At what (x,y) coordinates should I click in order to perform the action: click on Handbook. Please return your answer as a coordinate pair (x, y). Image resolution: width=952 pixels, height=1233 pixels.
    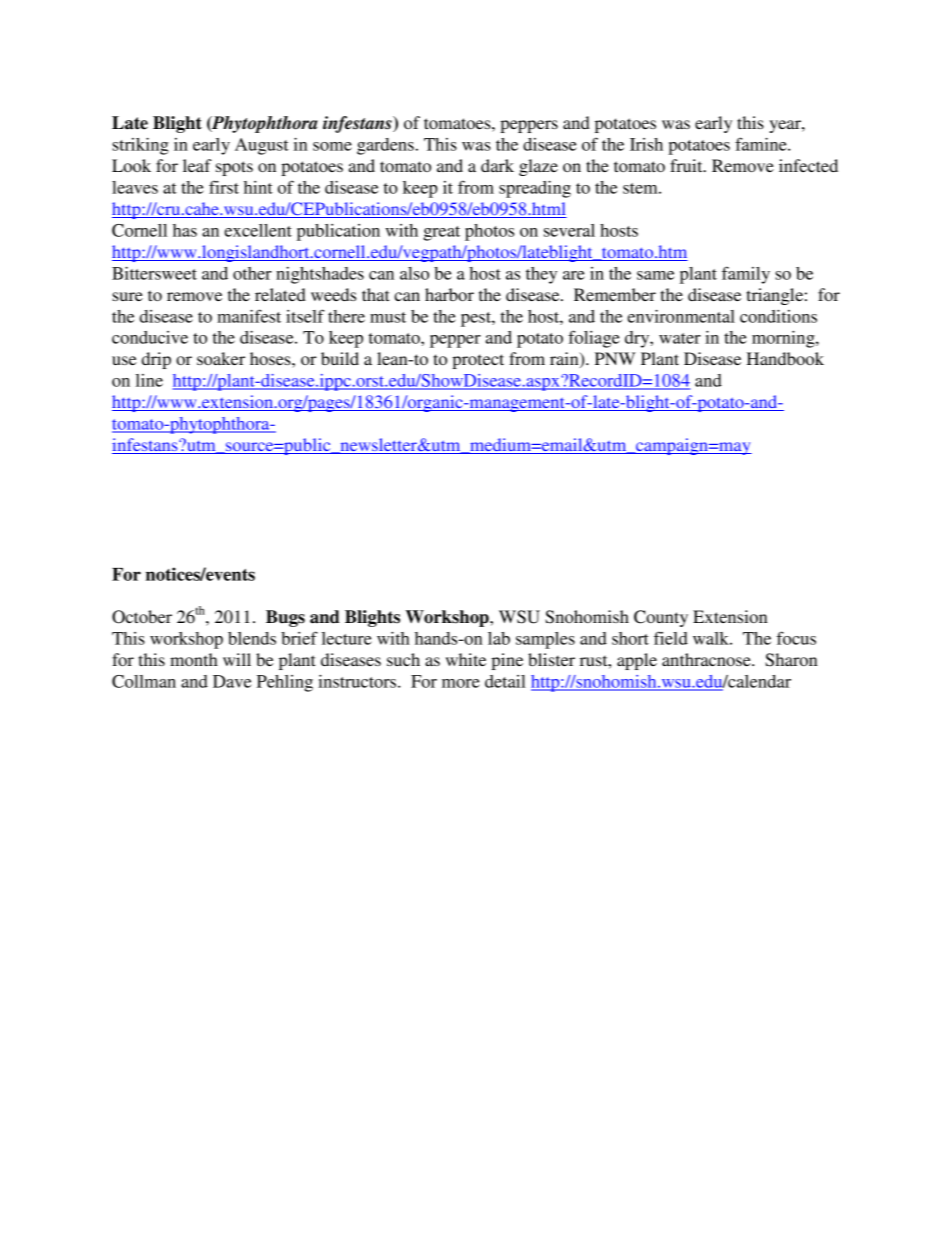
    Looking at the image, I should click on (785, 358).
